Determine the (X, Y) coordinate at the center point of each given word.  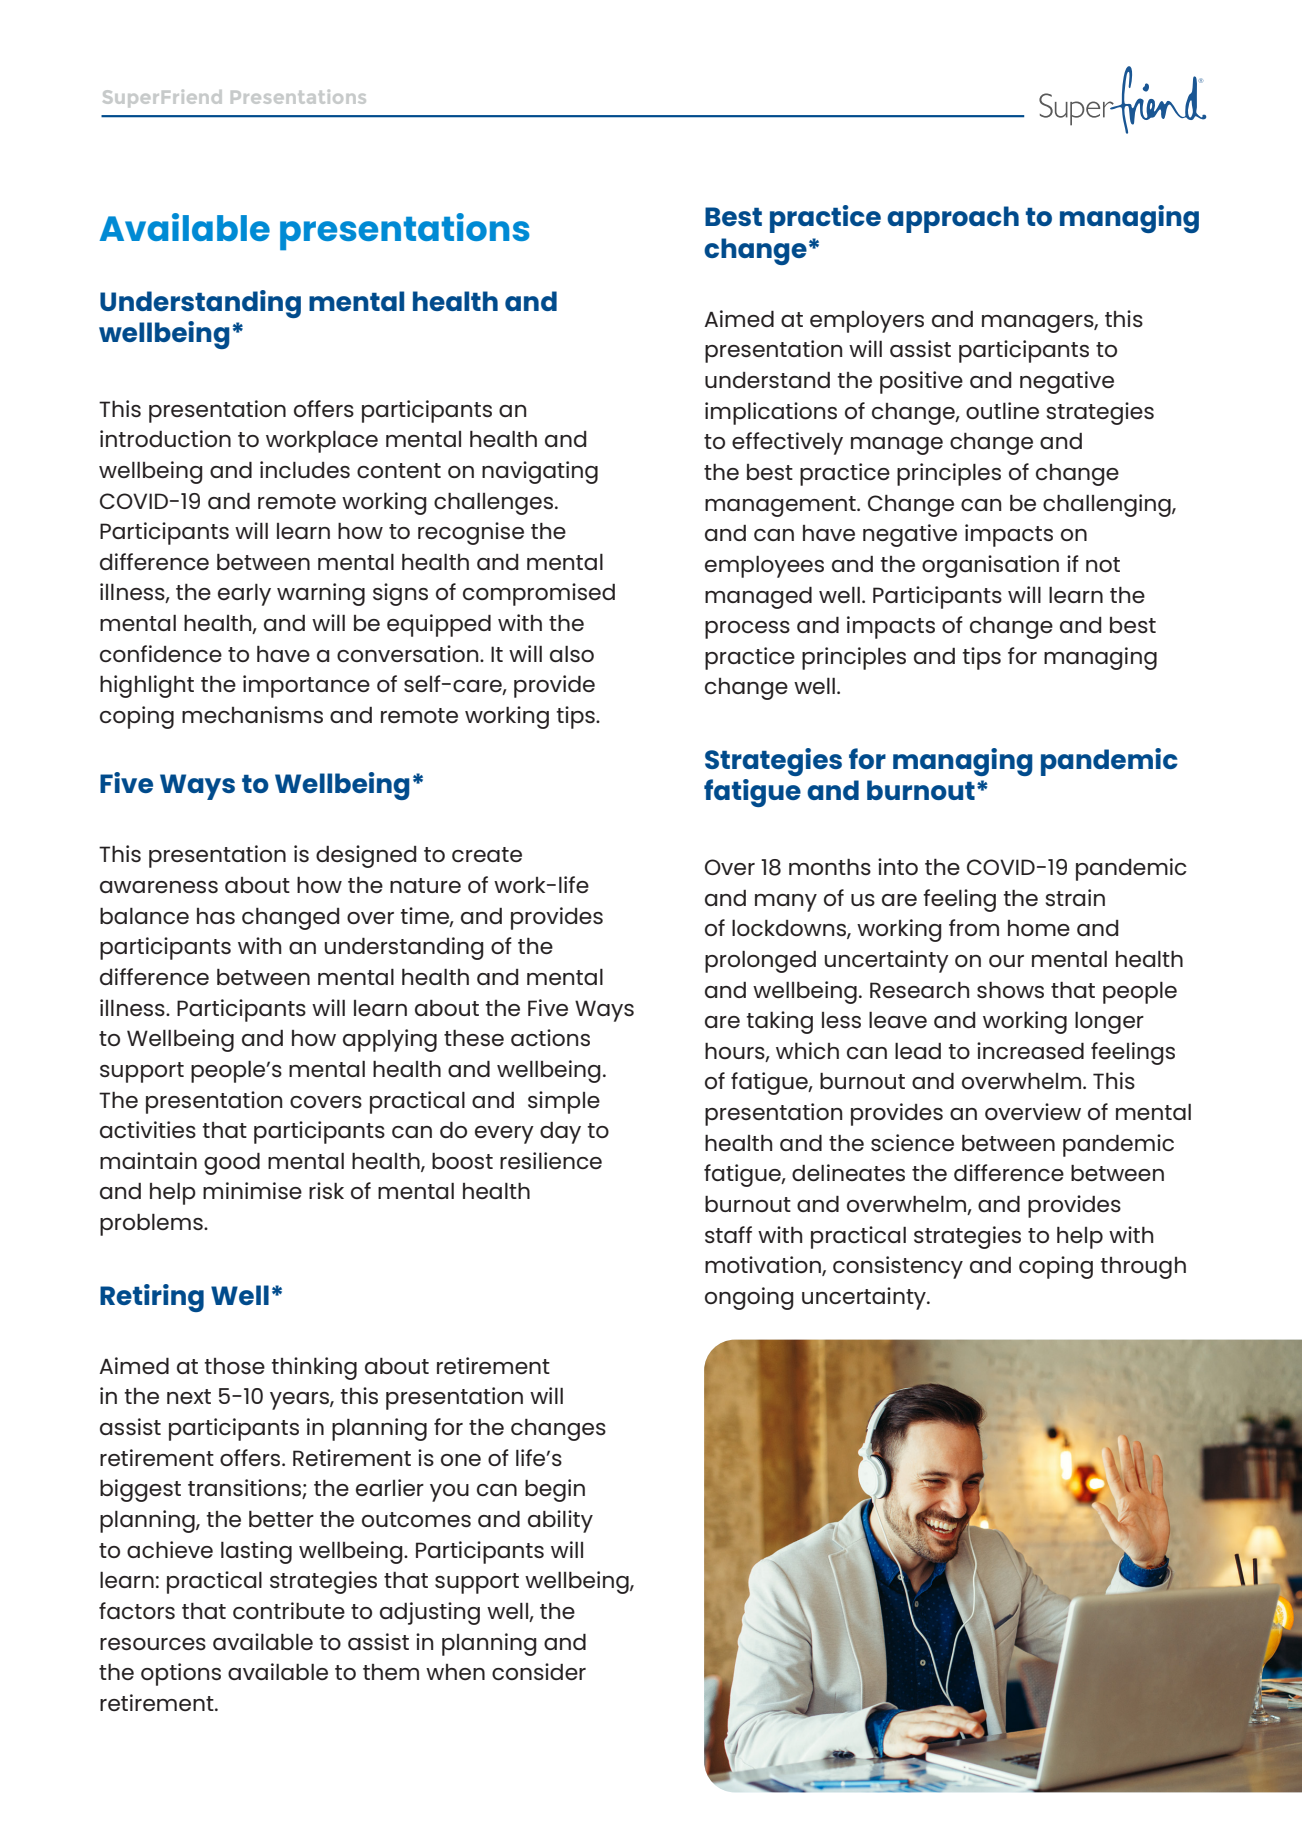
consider (539, 1671)
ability (560, 1521)
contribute (289, 1610)
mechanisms (252, 714)
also (572, 654)
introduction (165, 438)
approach (953, 219)
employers (867, 322)
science (912, 1142)
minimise (252, 1190)
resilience (551, 1160)
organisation (990, 566)
